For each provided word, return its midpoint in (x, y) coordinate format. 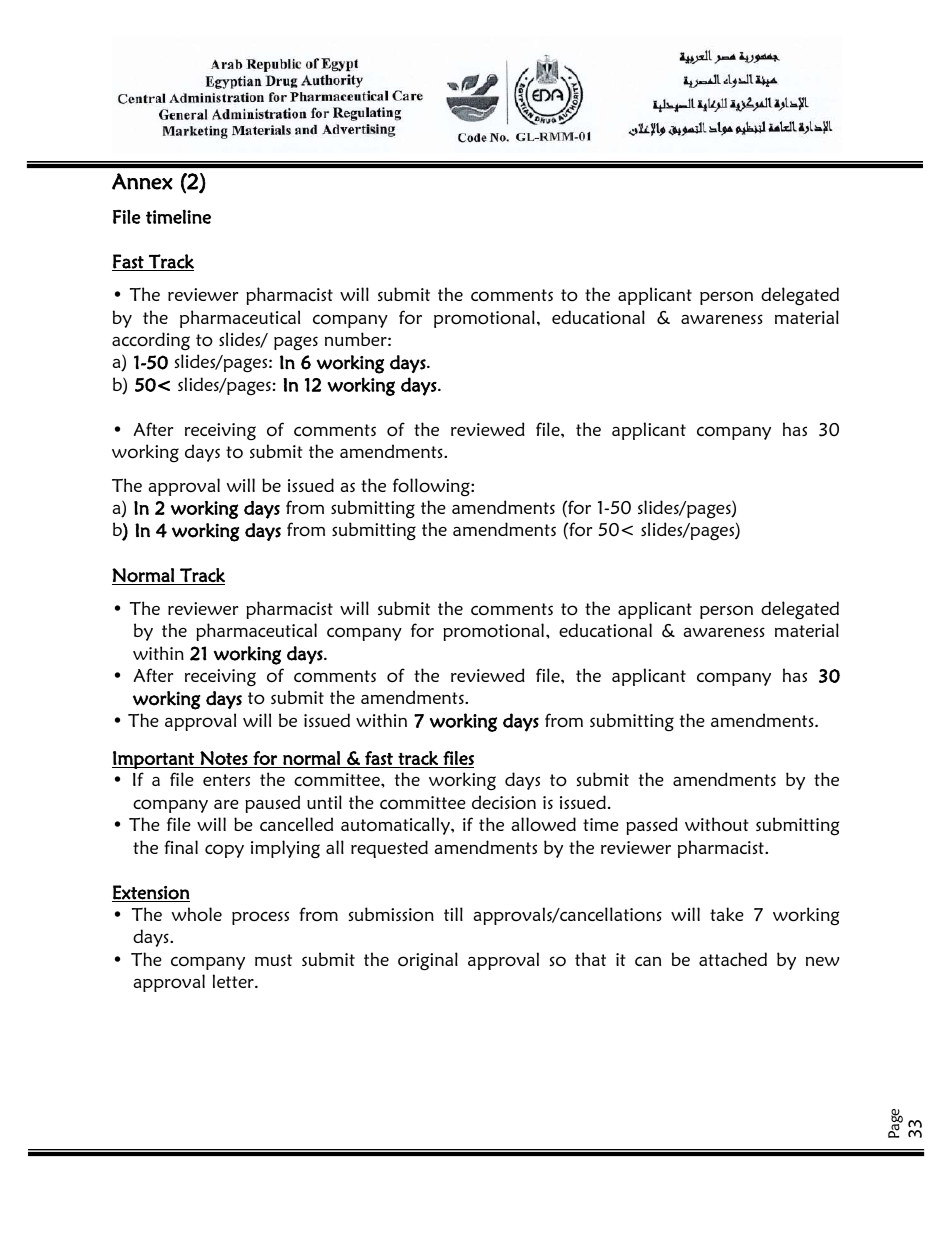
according (151, 341)
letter (234, 981)
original (428, 961)
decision (504, 802)
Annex (142, 181)
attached (733, 959)
